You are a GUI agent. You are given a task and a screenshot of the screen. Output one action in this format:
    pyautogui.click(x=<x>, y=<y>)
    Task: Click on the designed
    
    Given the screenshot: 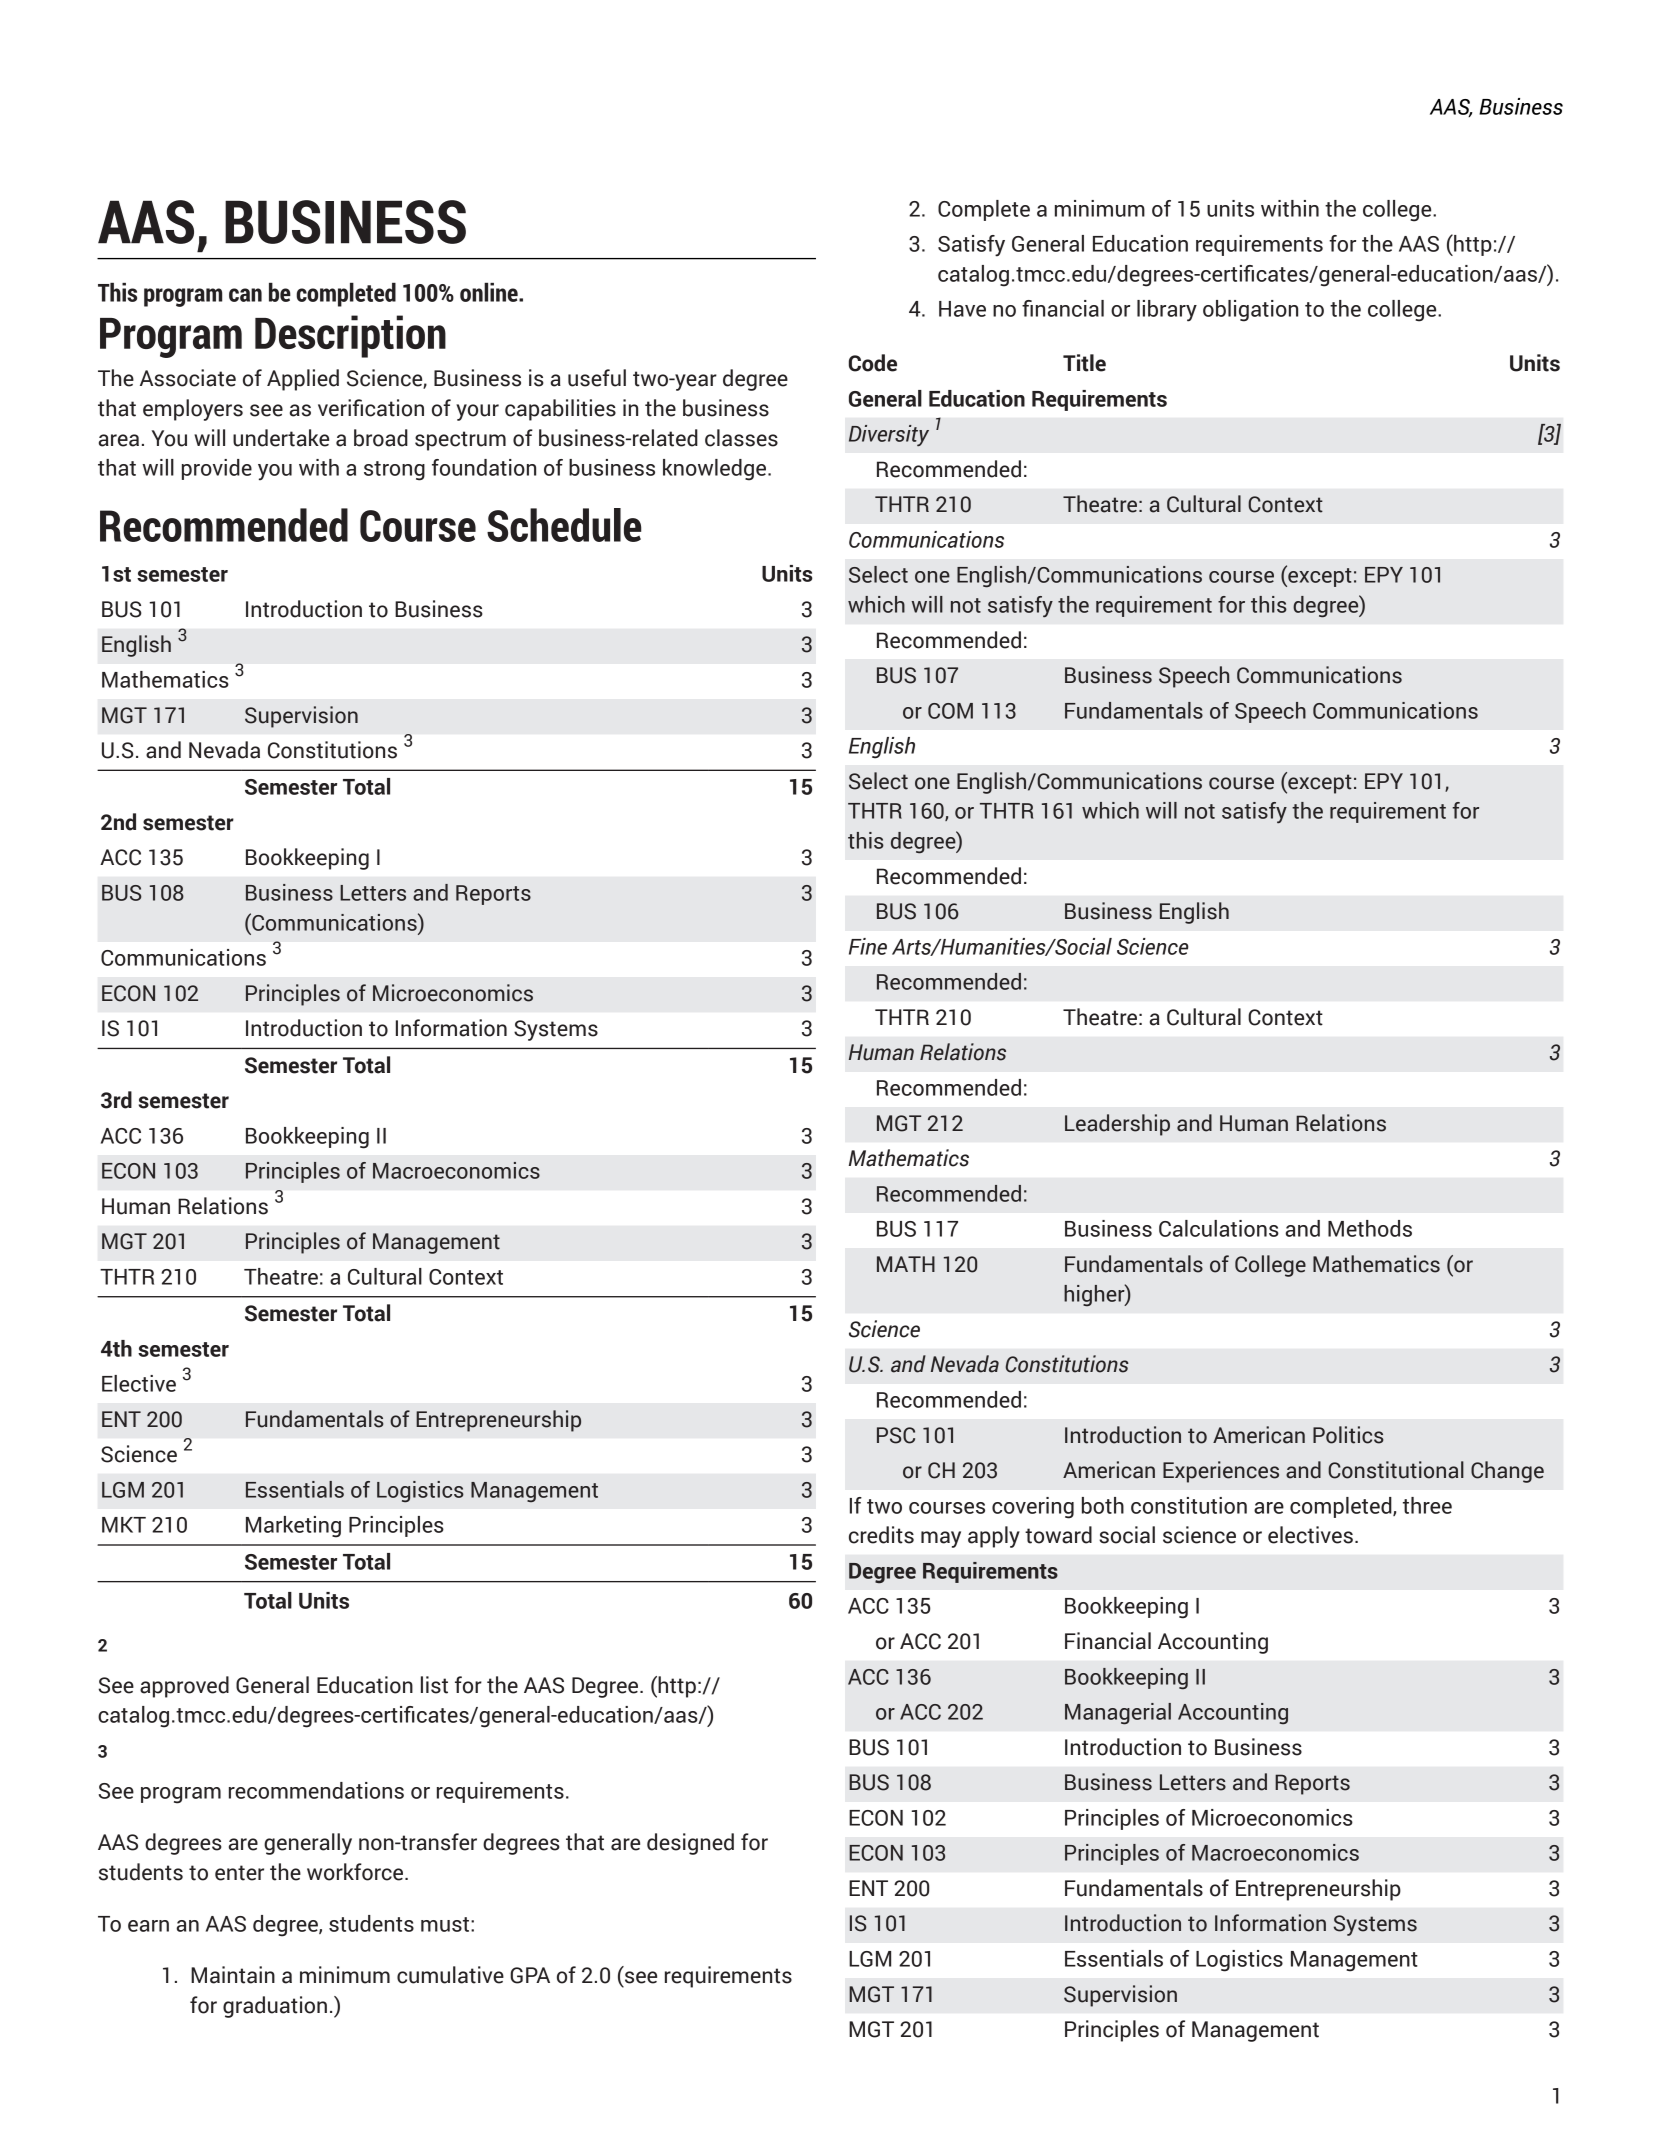 What is the action you would take?
    pyautogui.click(x=690, y=1844)
